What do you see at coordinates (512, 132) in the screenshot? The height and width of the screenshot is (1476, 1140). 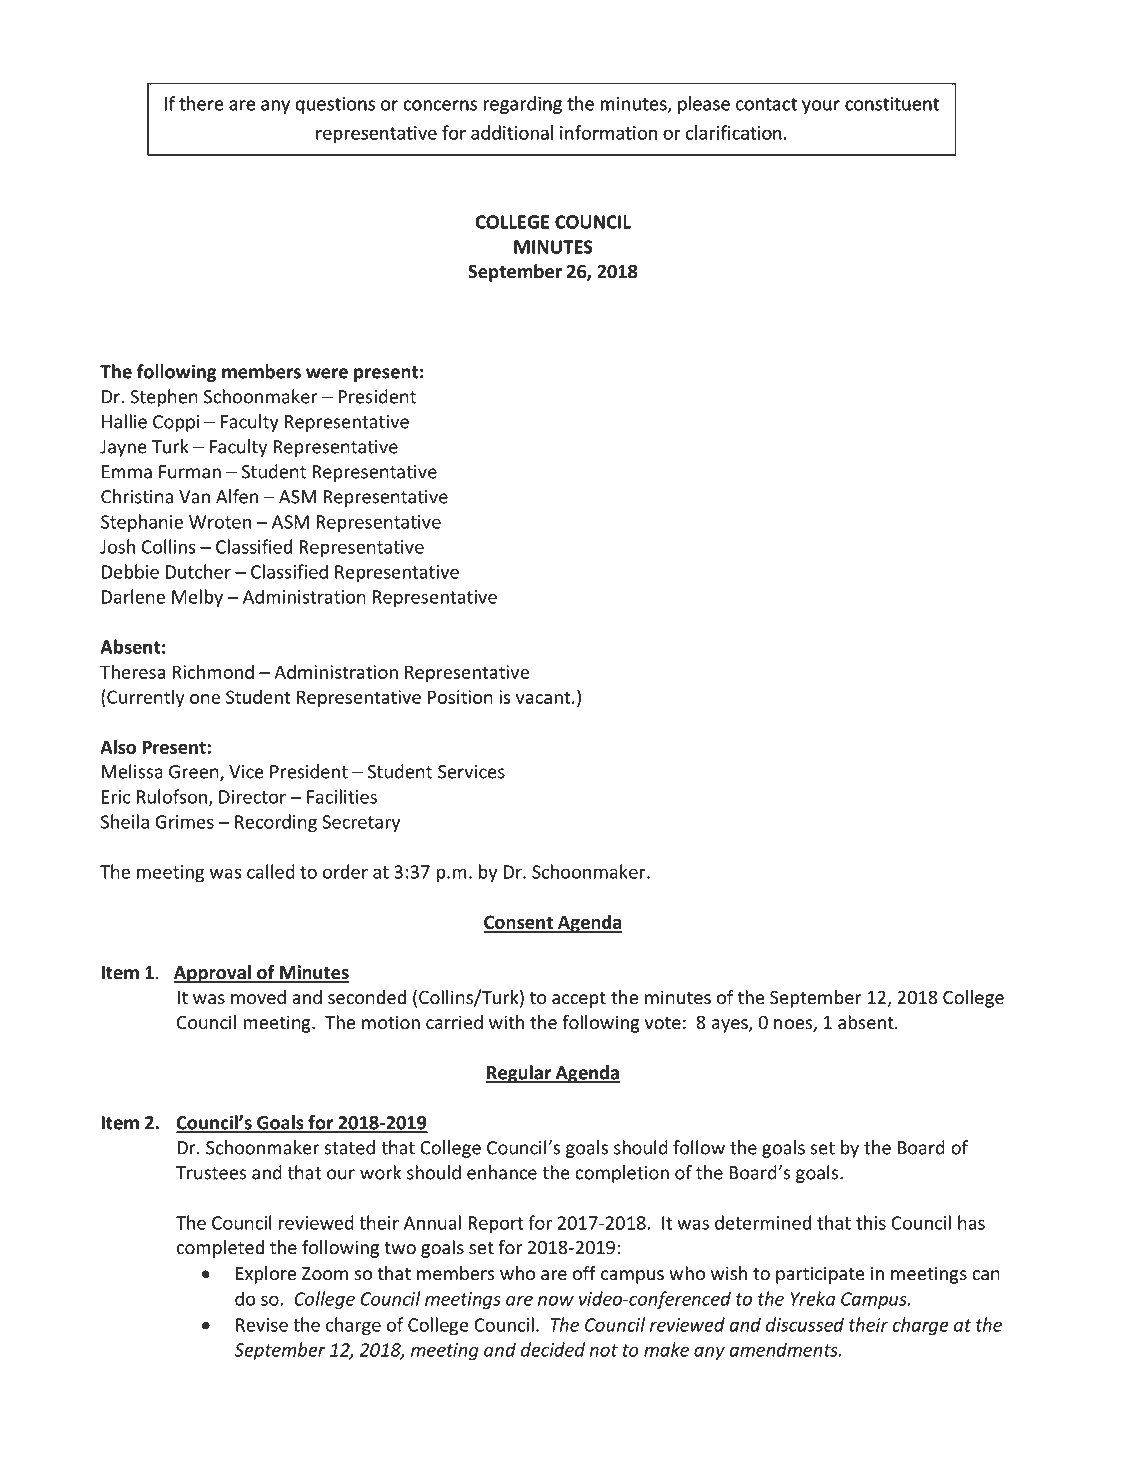 I see `additional` at bounding box center [512, 132].
